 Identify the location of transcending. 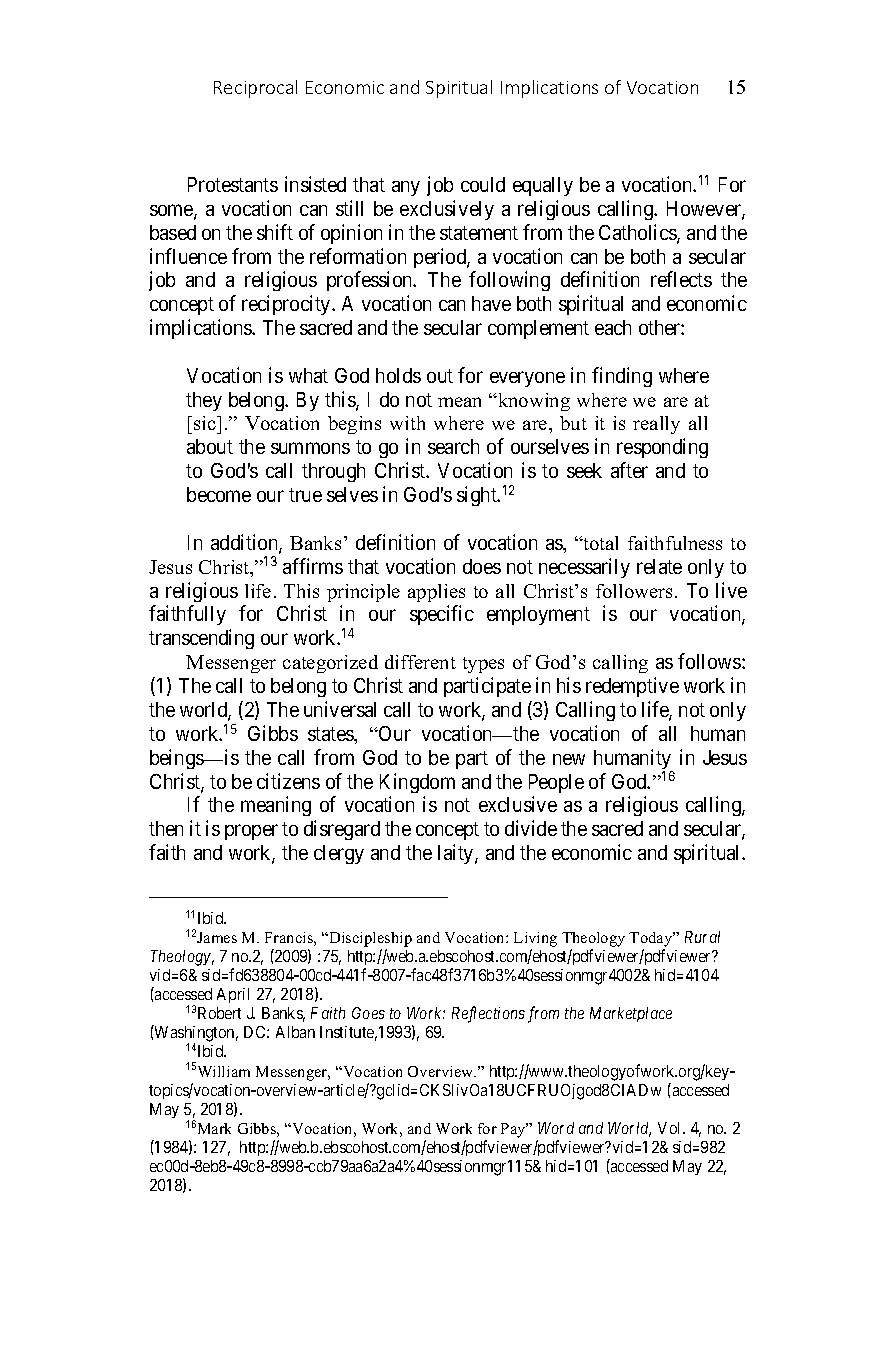
(201, 639).
